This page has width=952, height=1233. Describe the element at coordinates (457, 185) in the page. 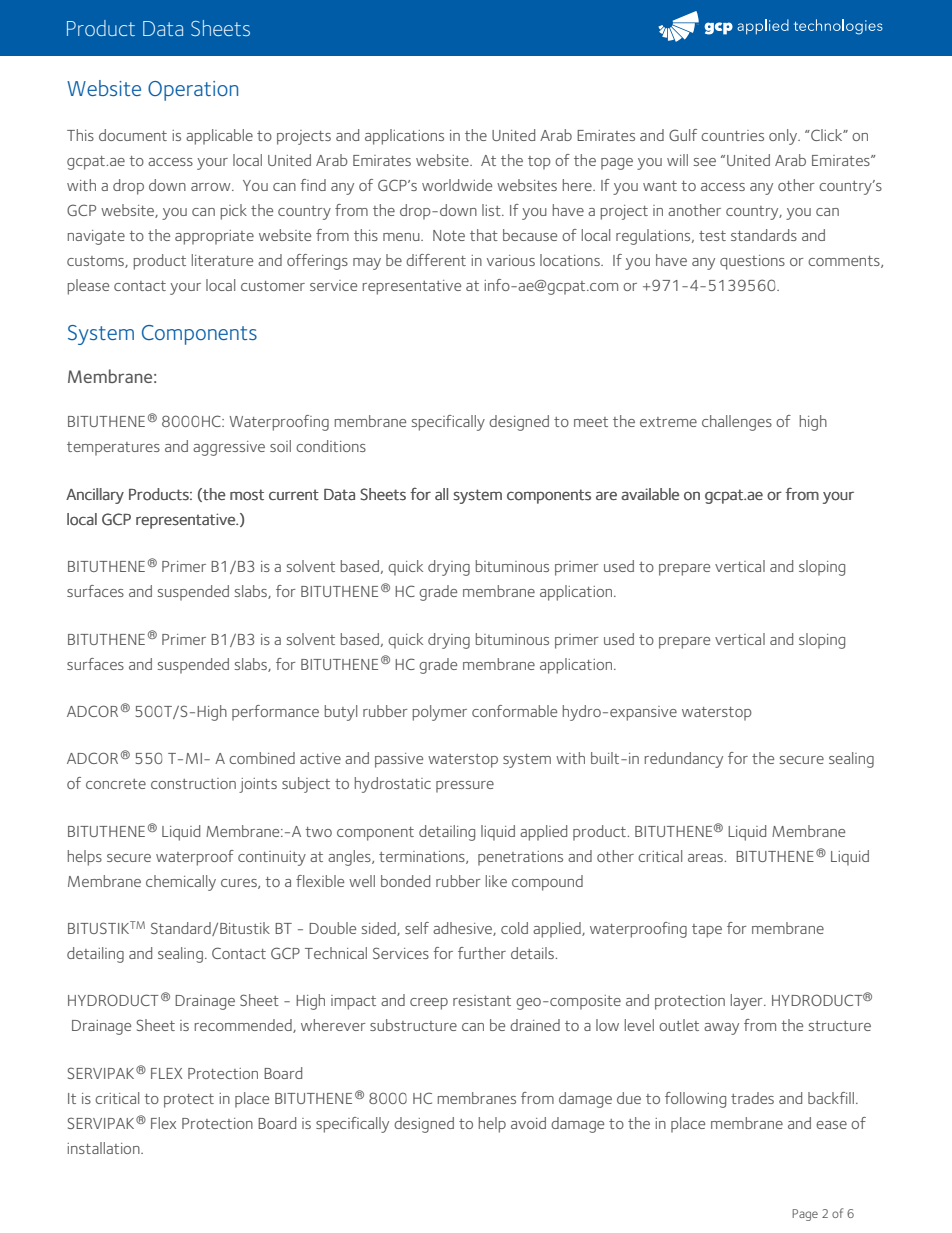

I see `worldwide` at that location.
